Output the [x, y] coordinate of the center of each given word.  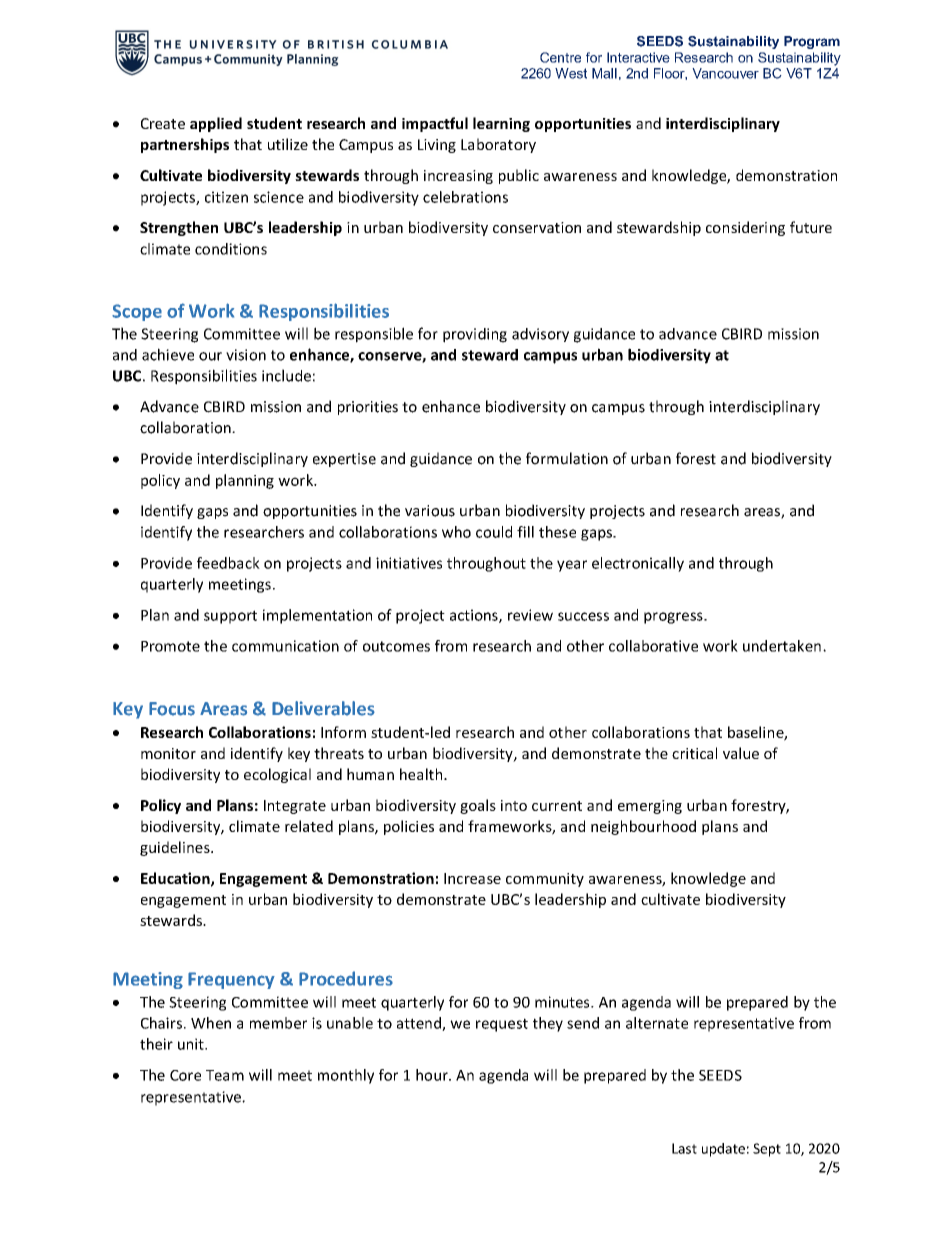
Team [225, 1075]
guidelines [176, 848]
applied [216, 124]
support [230, 617]
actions [475, 616]
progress [674, 618]
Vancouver [725, 73]
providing [475, 335]
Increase [472, 878]
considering [745, 228]
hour [433, 1075]
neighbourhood [643, 827]
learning [501, 124]
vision [246, 355]
